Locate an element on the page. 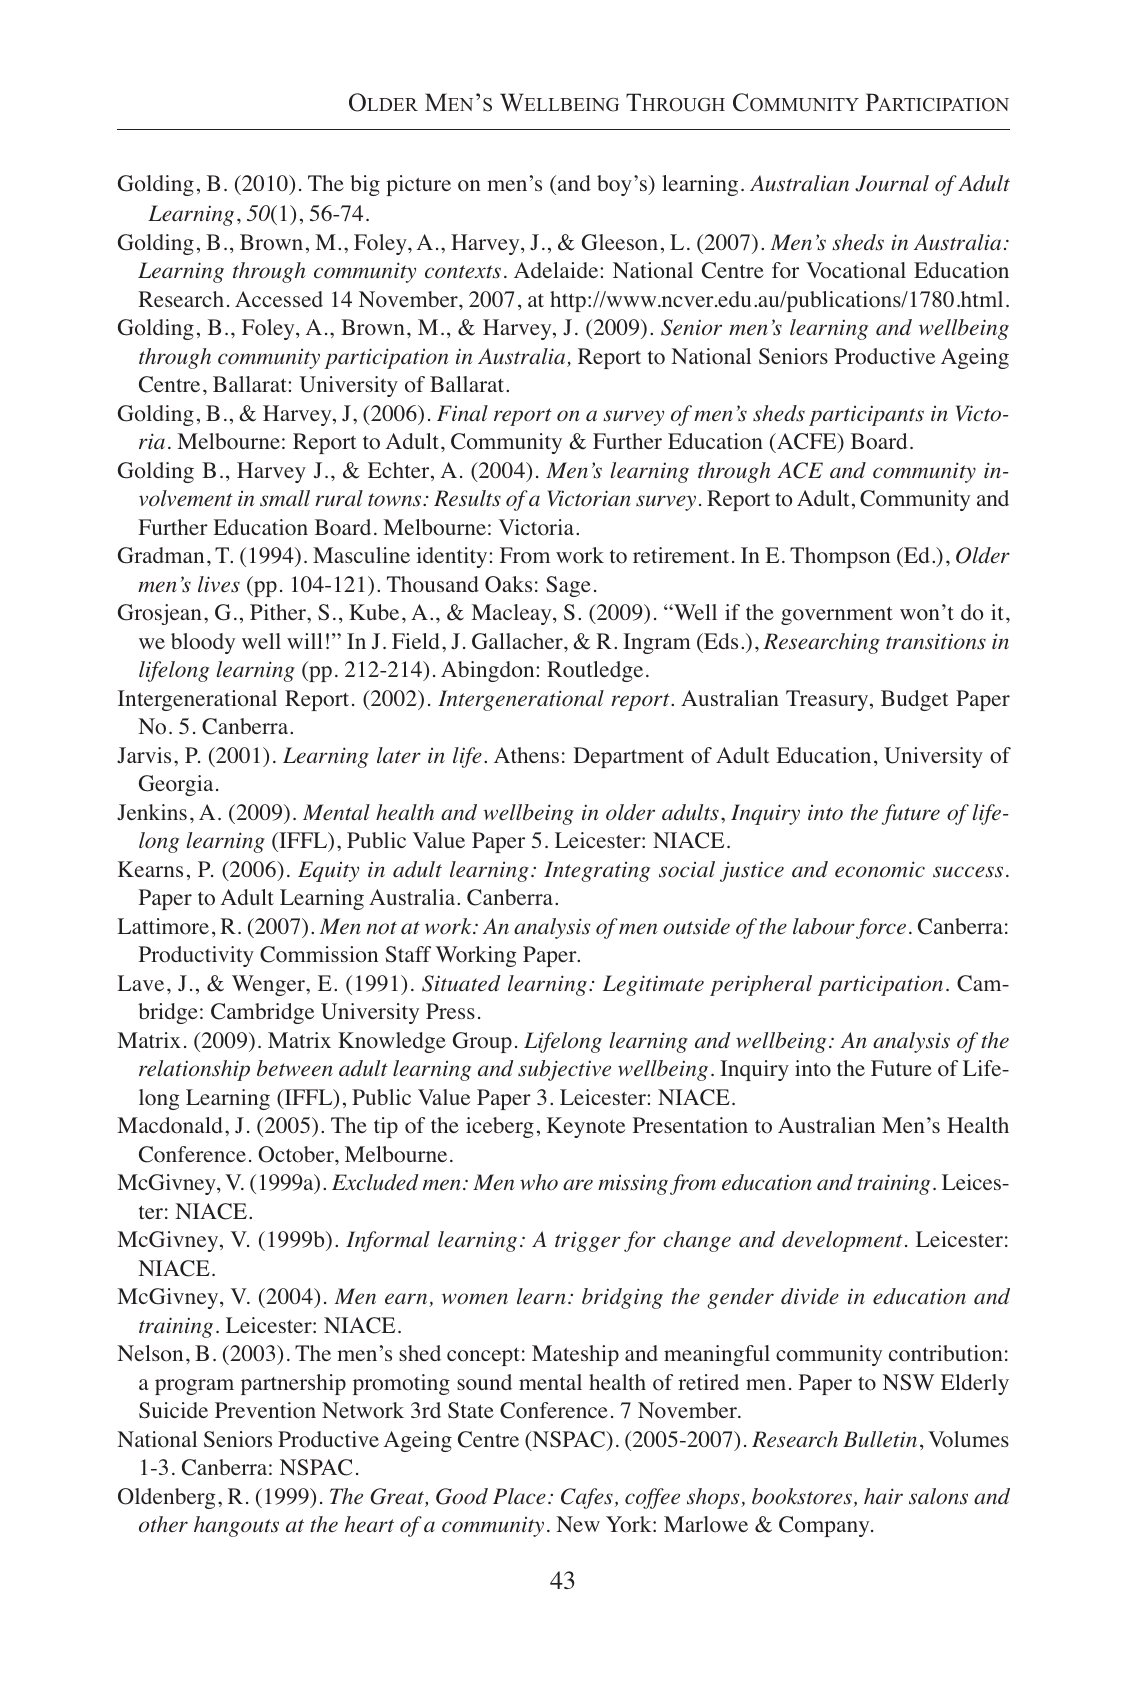 The image size is (1127, 1690). Journal is located at coordinates (892, 183).
